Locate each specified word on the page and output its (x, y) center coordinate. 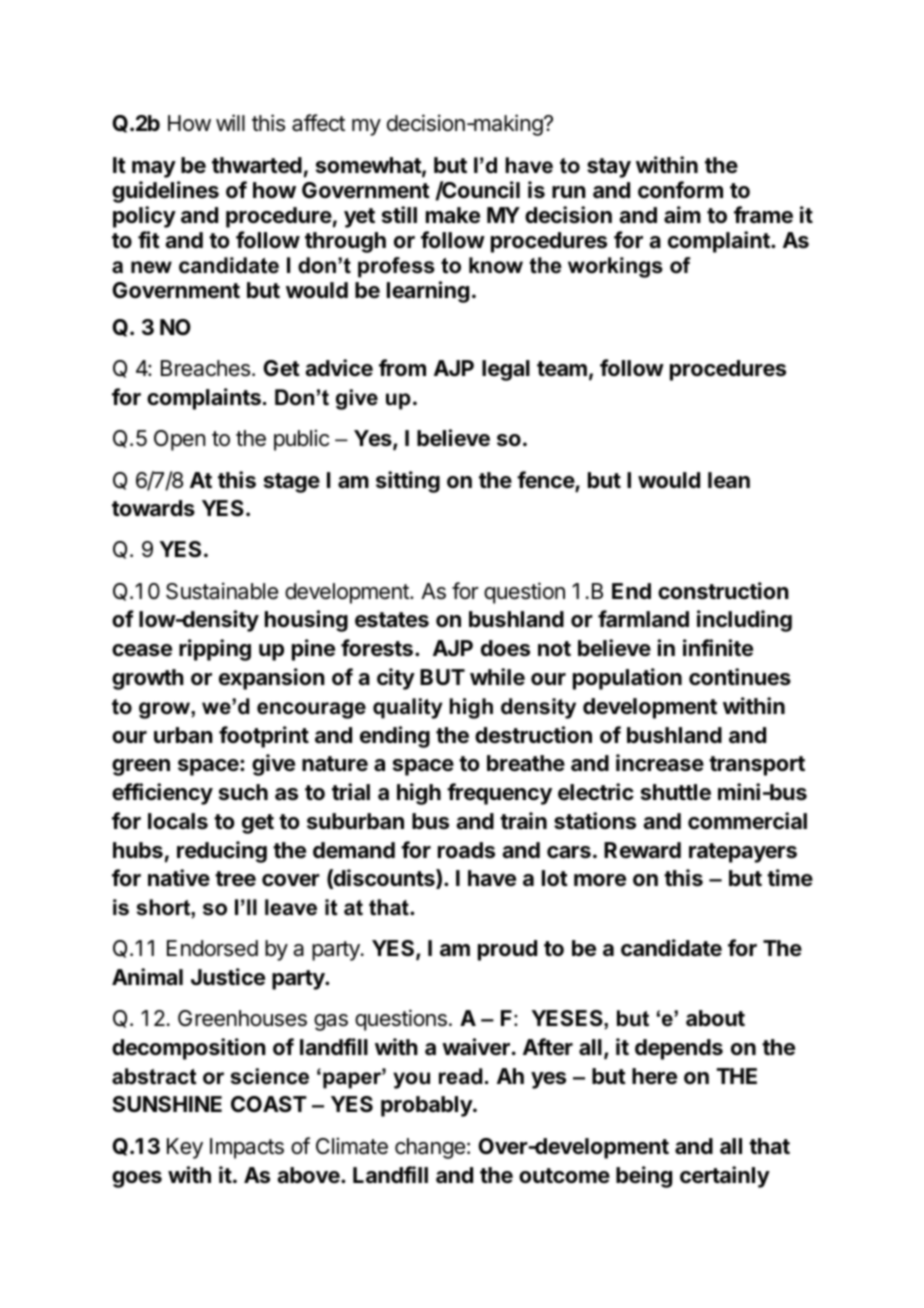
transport (757, 766)
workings (615, 267)
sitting (408, 482)
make (453, 215)
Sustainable (222, 591)
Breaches (205, 368)
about (715, 1018)
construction (723, 591)
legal (506, 370)
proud (507, 950)
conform (680, 189)
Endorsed (212, 948)
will (230, 122)
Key (185, 1148)
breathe (526, 763)
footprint (264, 737)
